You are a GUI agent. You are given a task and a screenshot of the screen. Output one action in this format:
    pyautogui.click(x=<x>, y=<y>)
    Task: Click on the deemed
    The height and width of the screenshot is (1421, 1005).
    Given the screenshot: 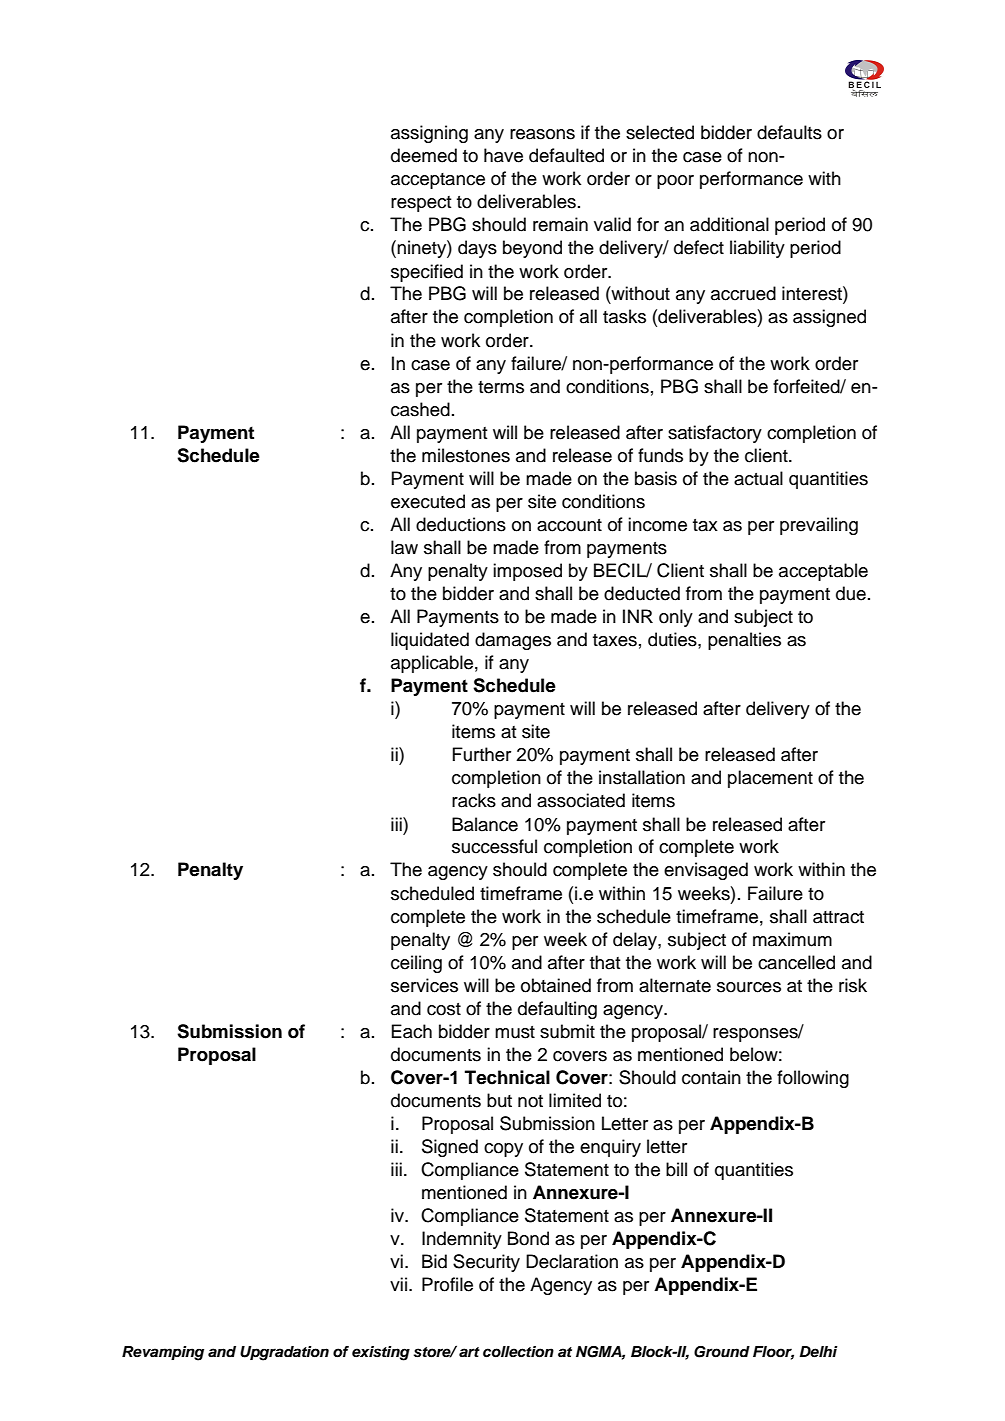 What is the action you would take?
    pyautogui.click(x=424, y=155)
